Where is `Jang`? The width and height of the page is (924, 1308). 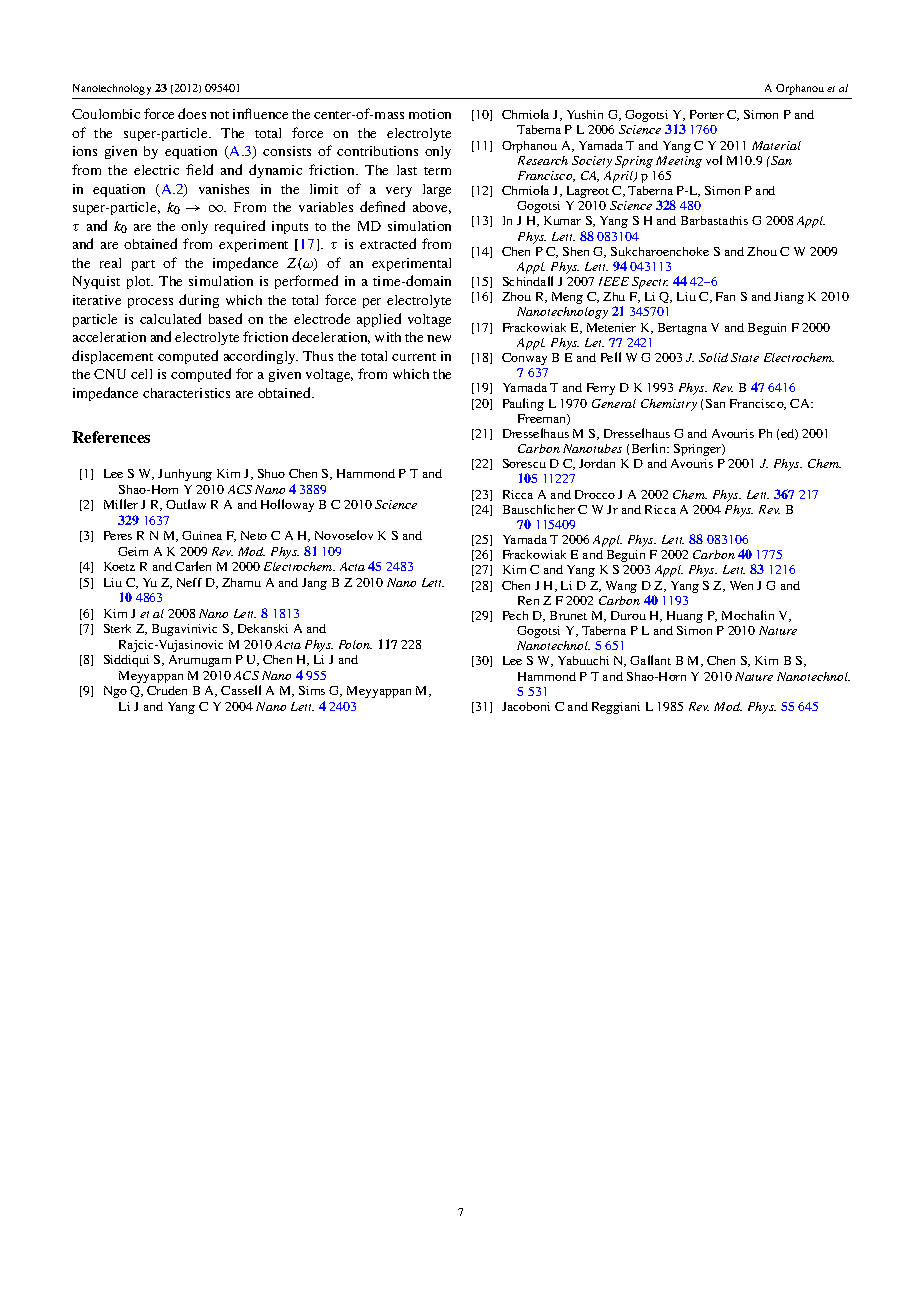 Jang is located at coordinates (314, 584).
